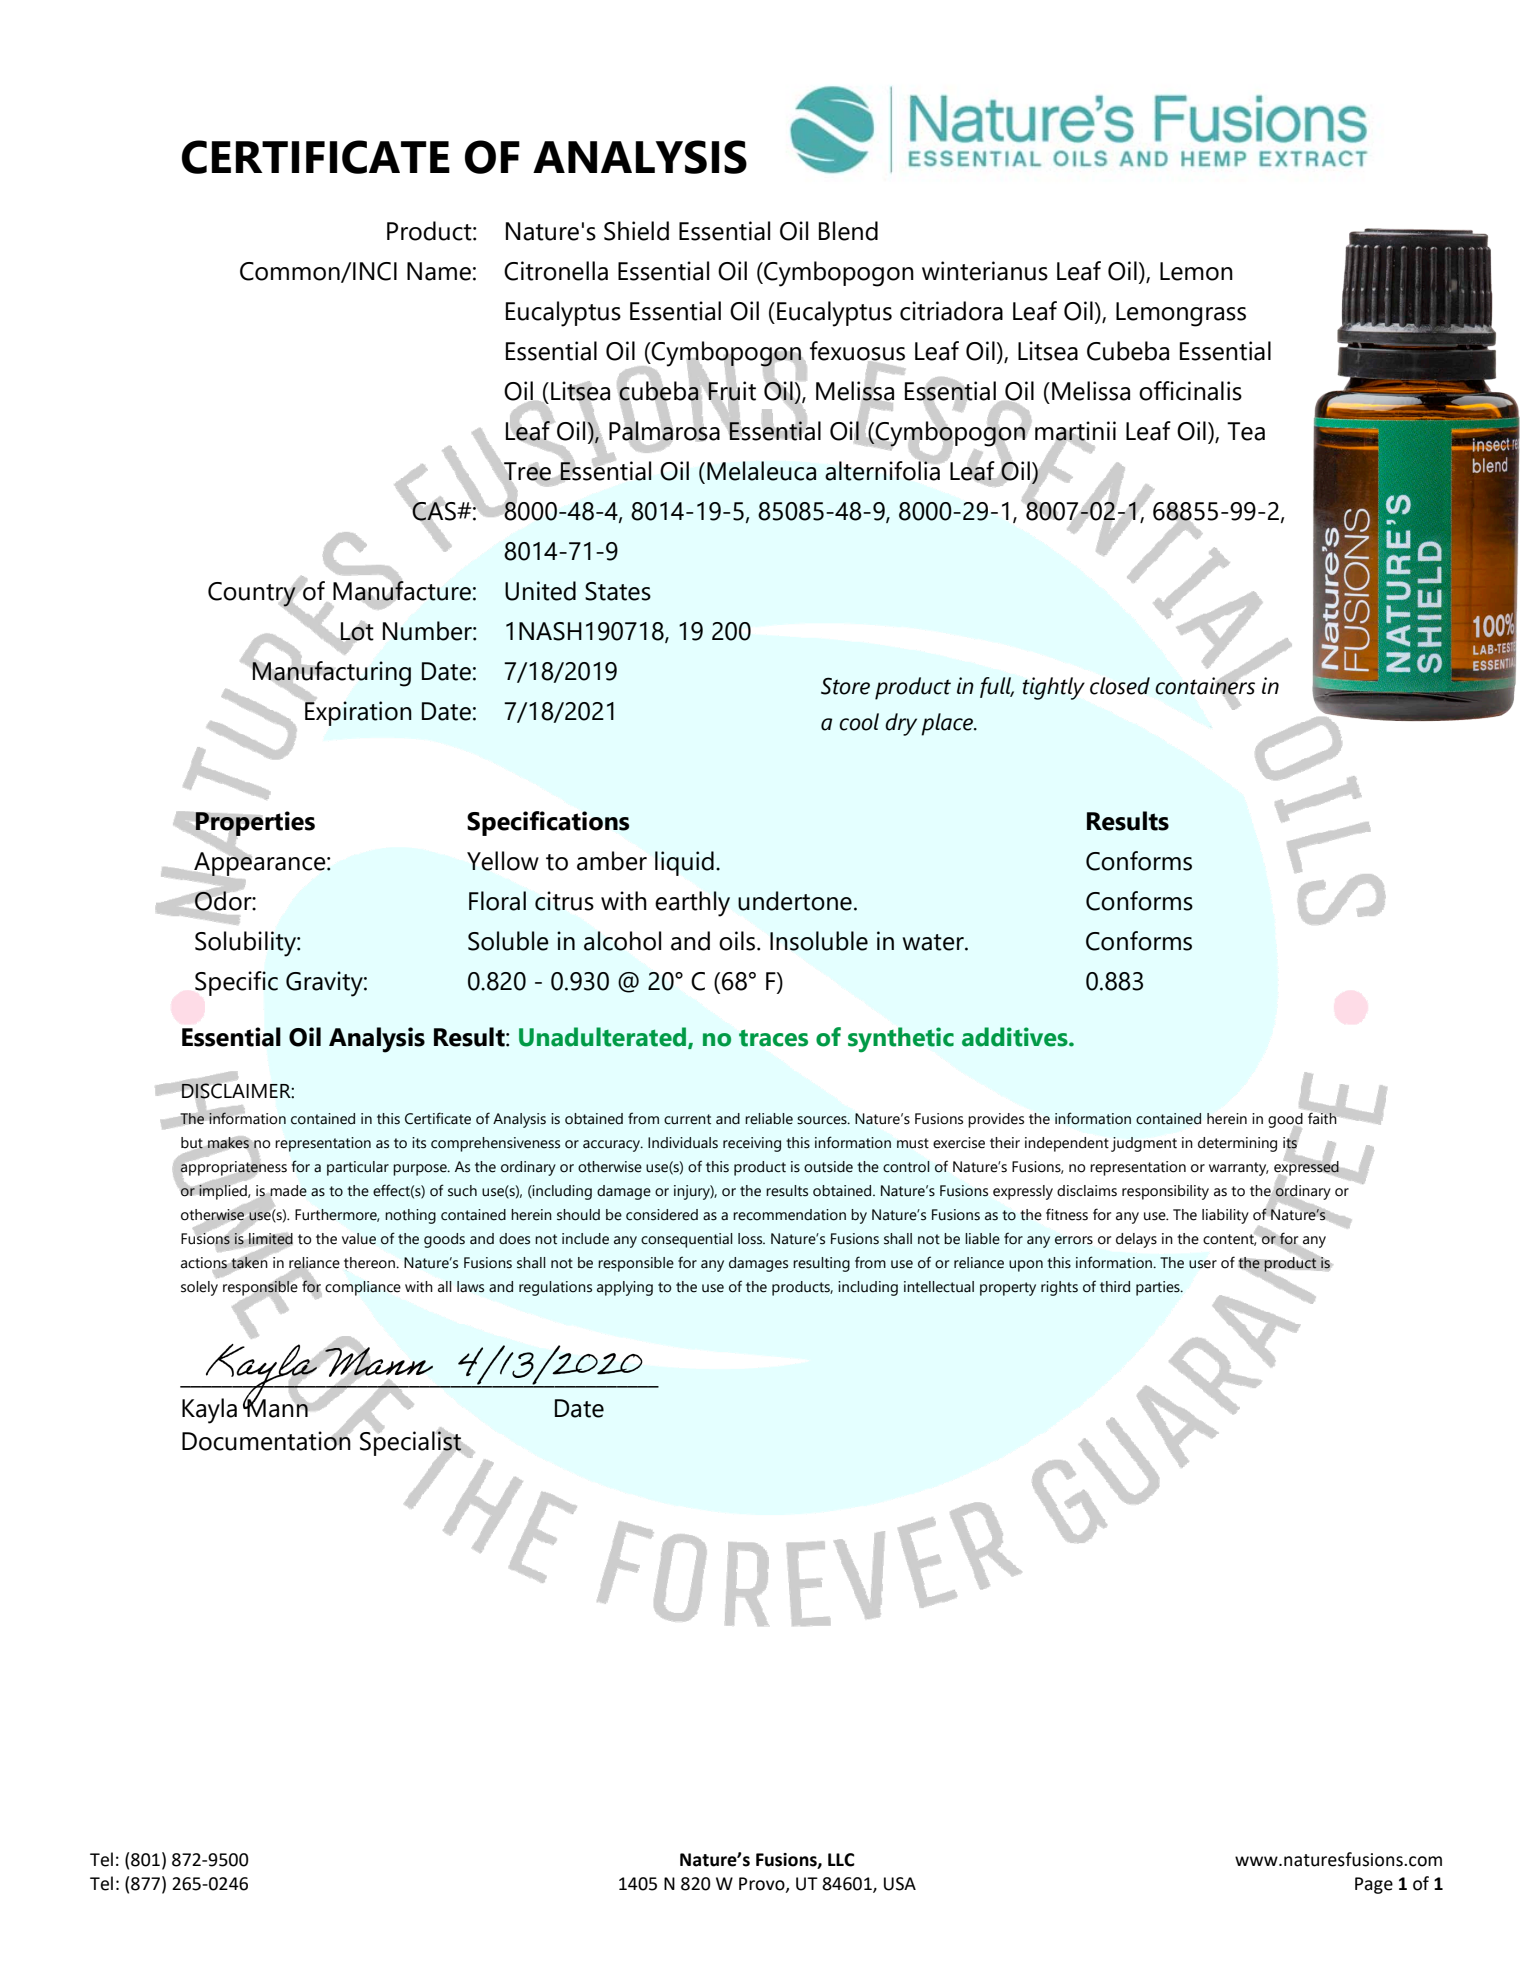  What do you see at coordinates (789, 1215) in the image?
I see `recommendation` at bounding box center [789, 1215].
